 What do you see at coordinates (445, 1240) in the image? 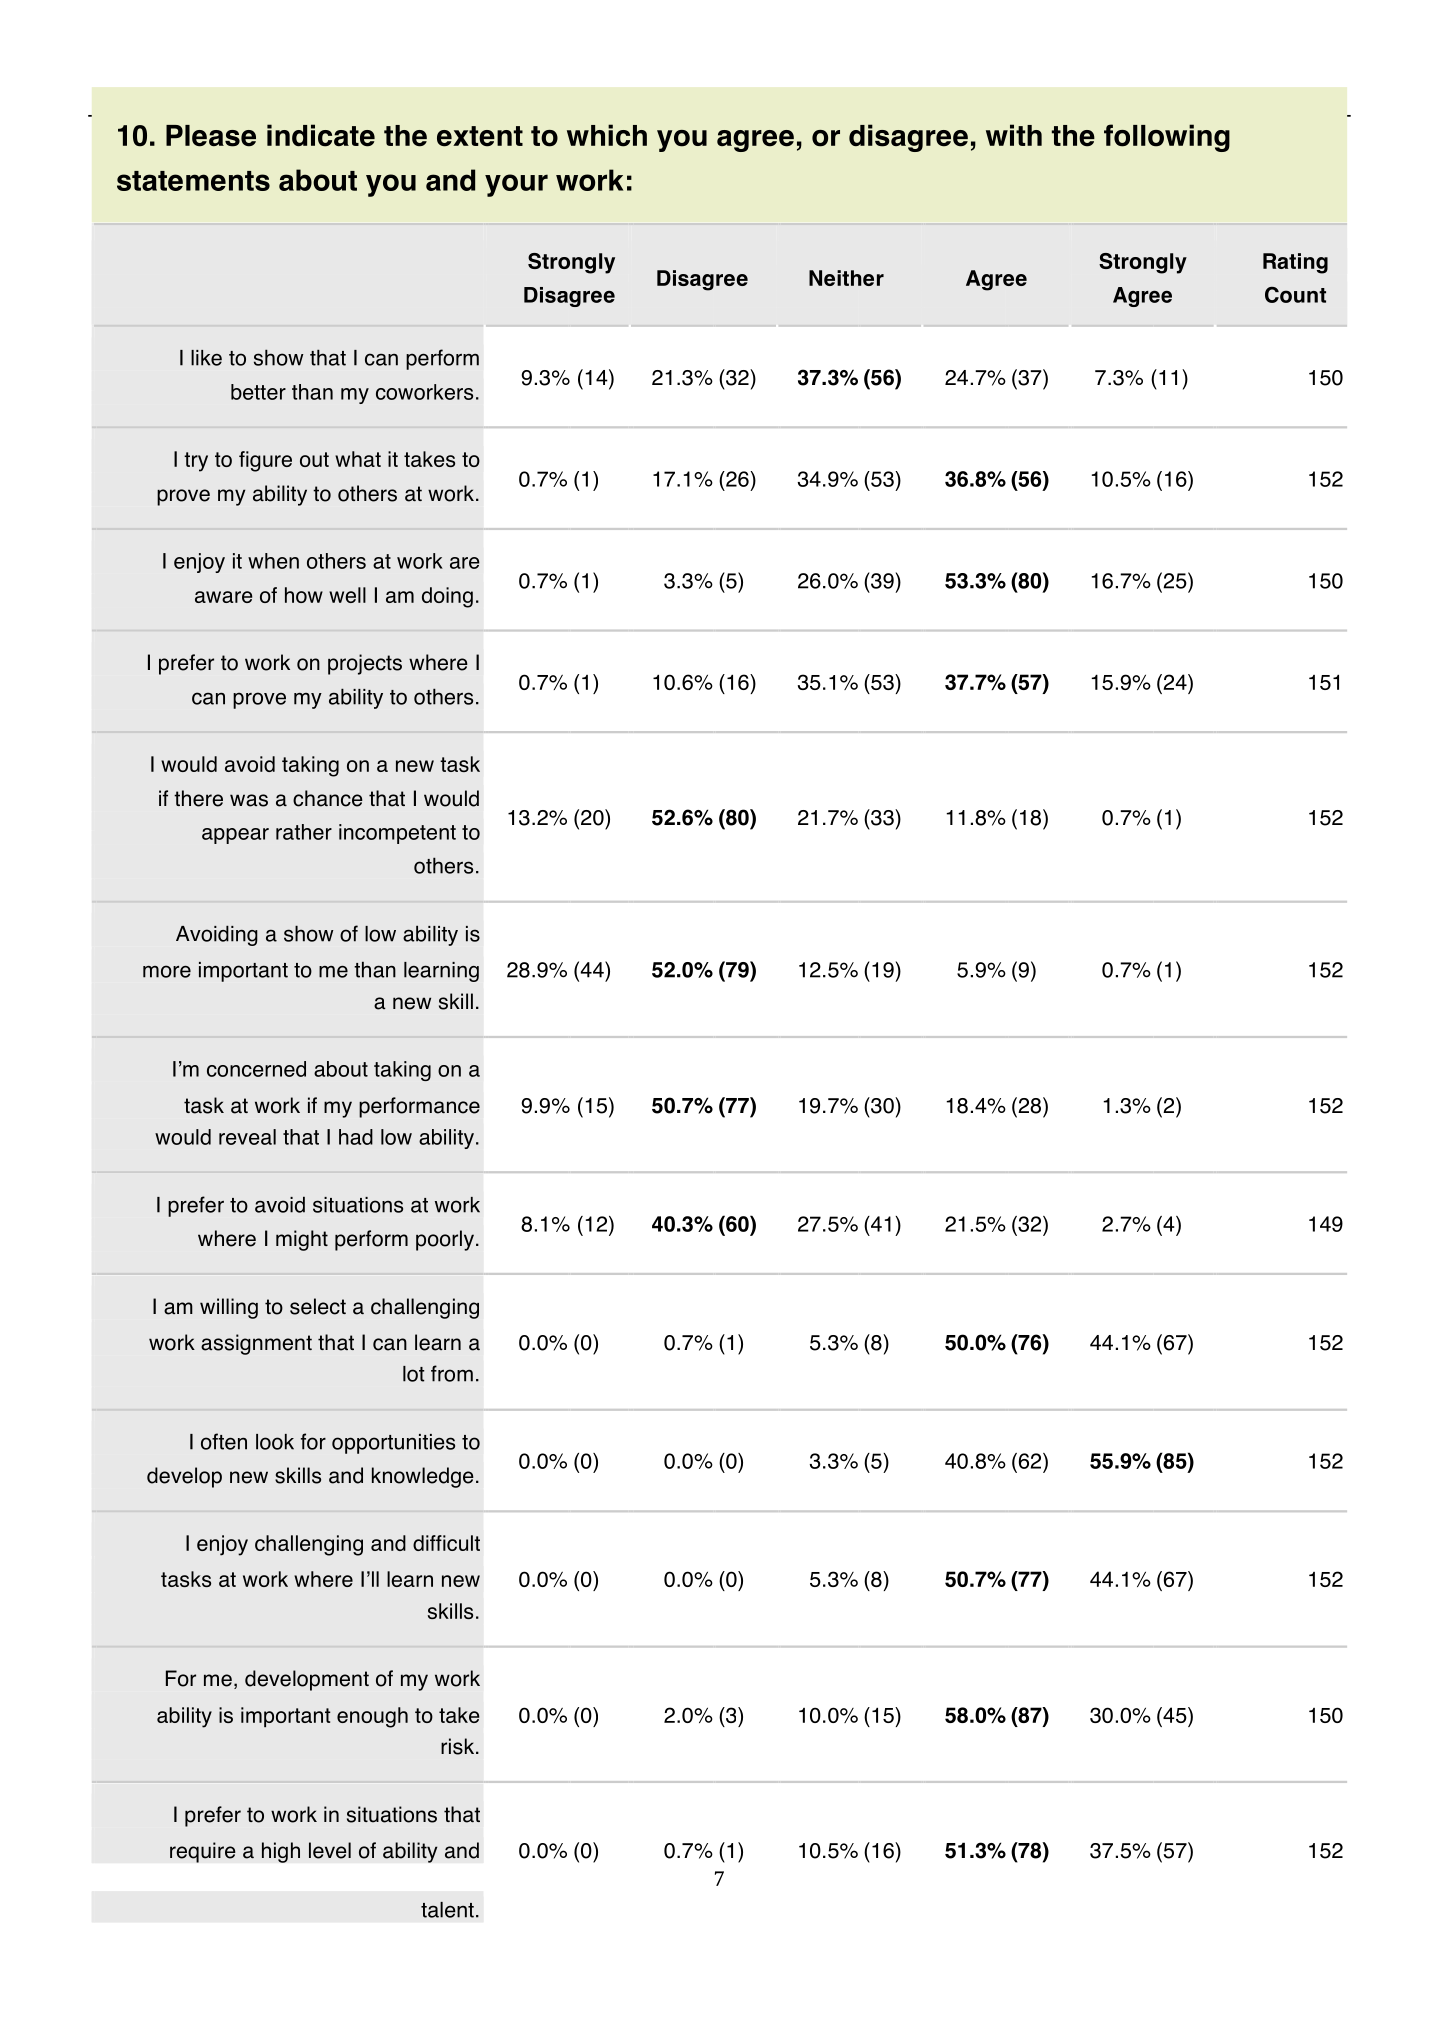
I see `poorly` at bounding box center [445, 1240].
